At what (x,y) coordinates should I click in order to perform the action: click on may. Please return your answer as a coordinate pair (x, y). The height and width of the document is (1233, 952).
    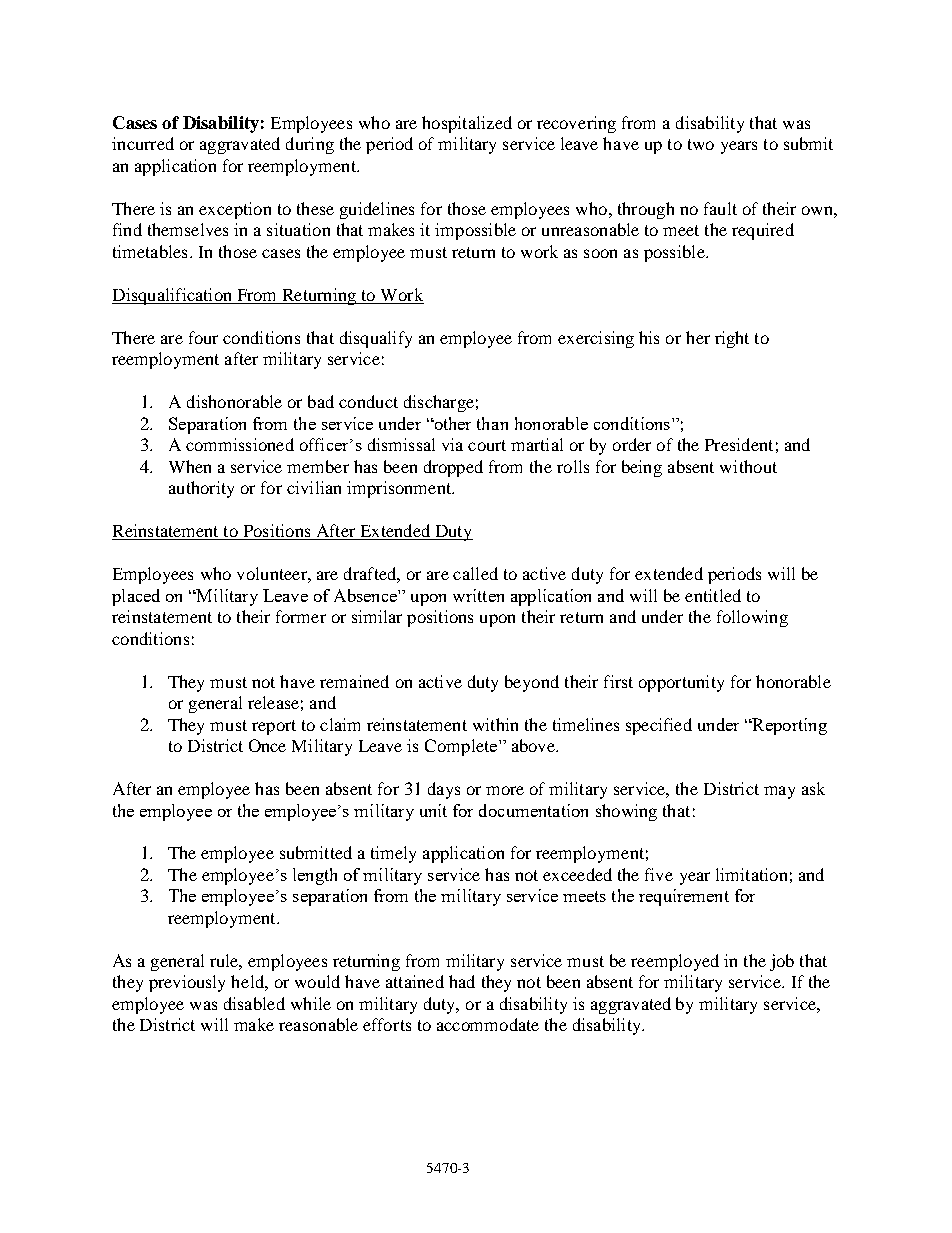
    Looking at the image, I should click on (779, 792).
